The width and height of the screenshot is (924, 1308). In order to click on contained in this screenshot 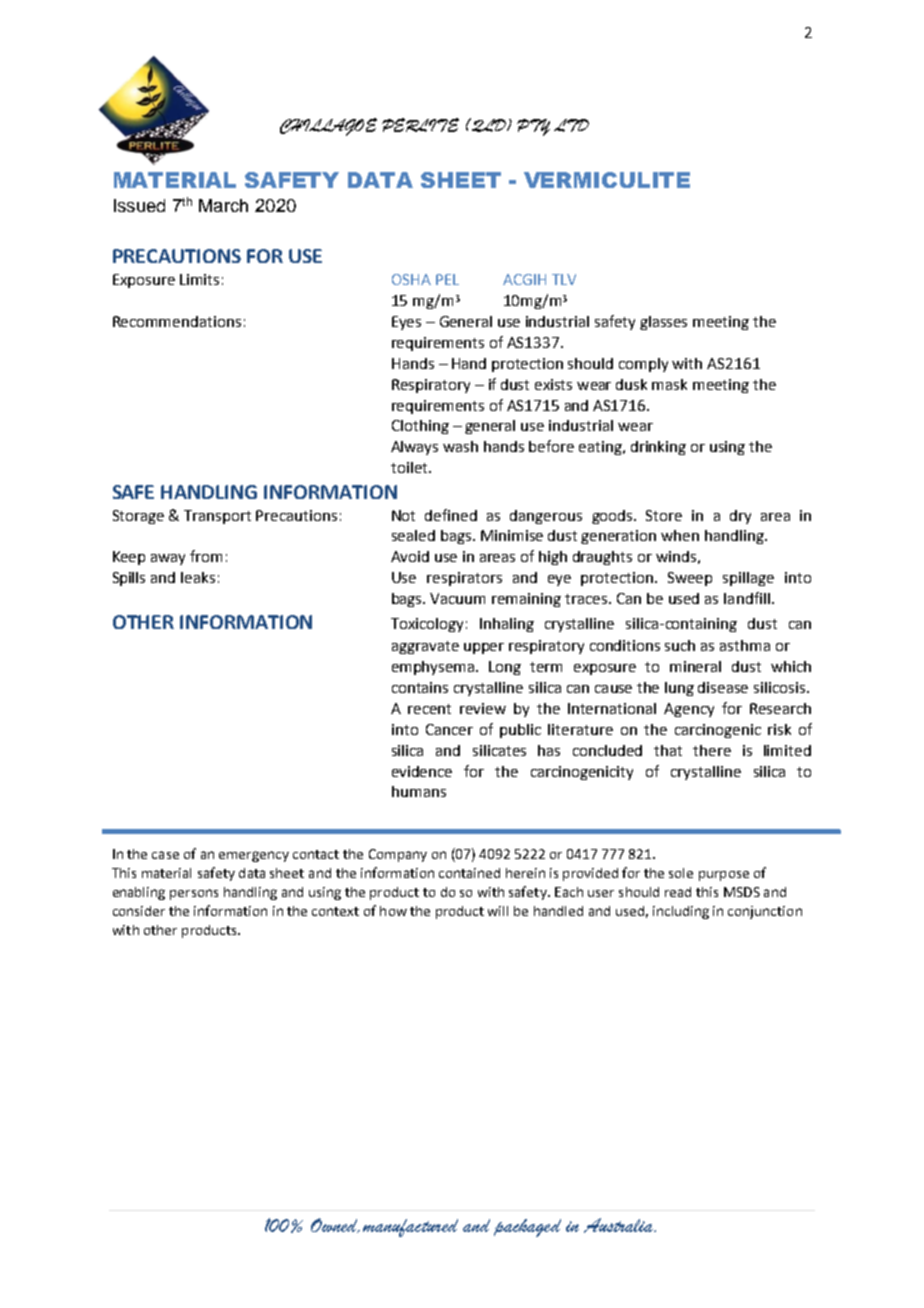, I will do `click(469, 873)`.
